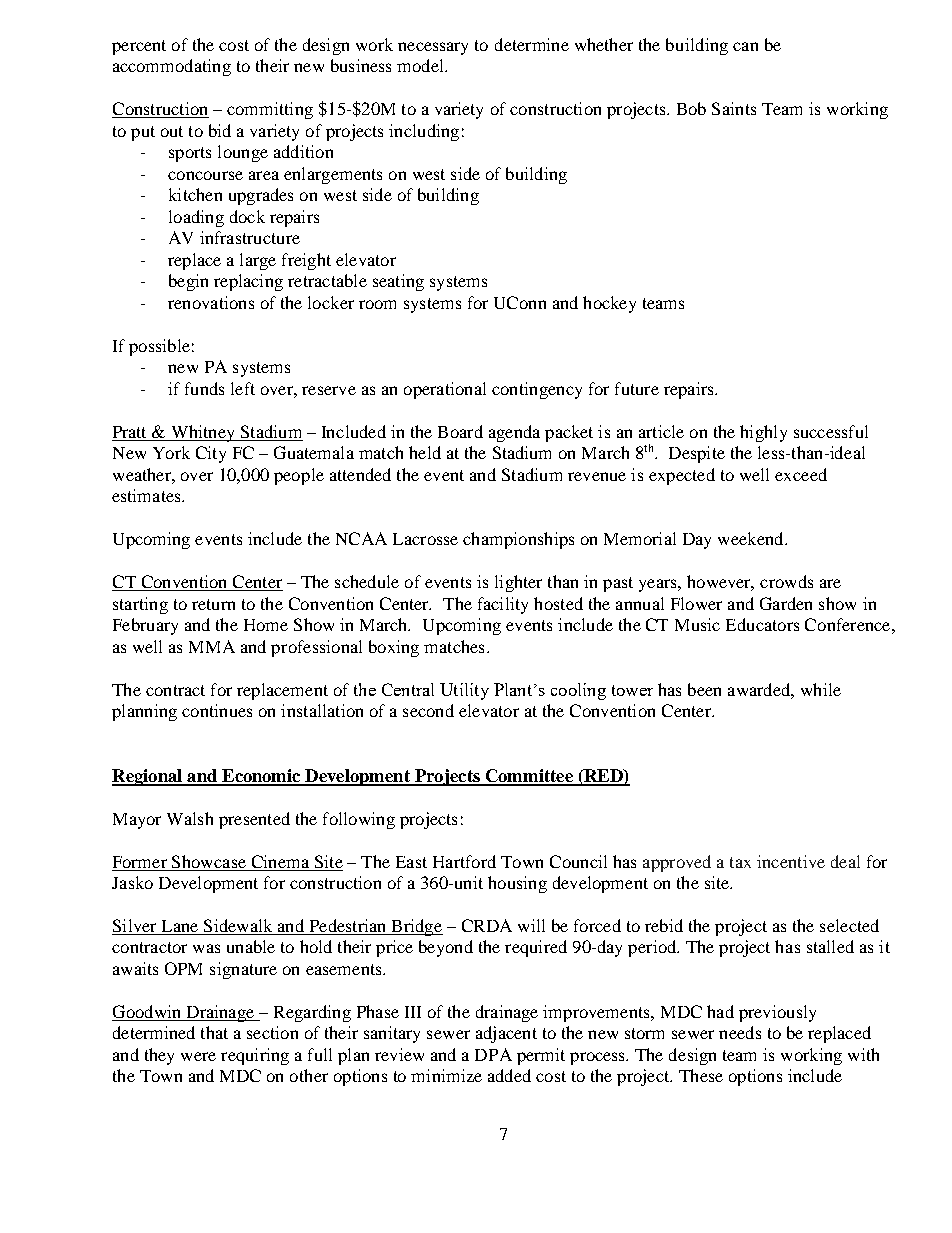 Image resolution: width=952 pixels, height=1233 pixels. What do you see at coordinates (763, 433) in the page?
I see `highly` at bounding box center [763, 433].
